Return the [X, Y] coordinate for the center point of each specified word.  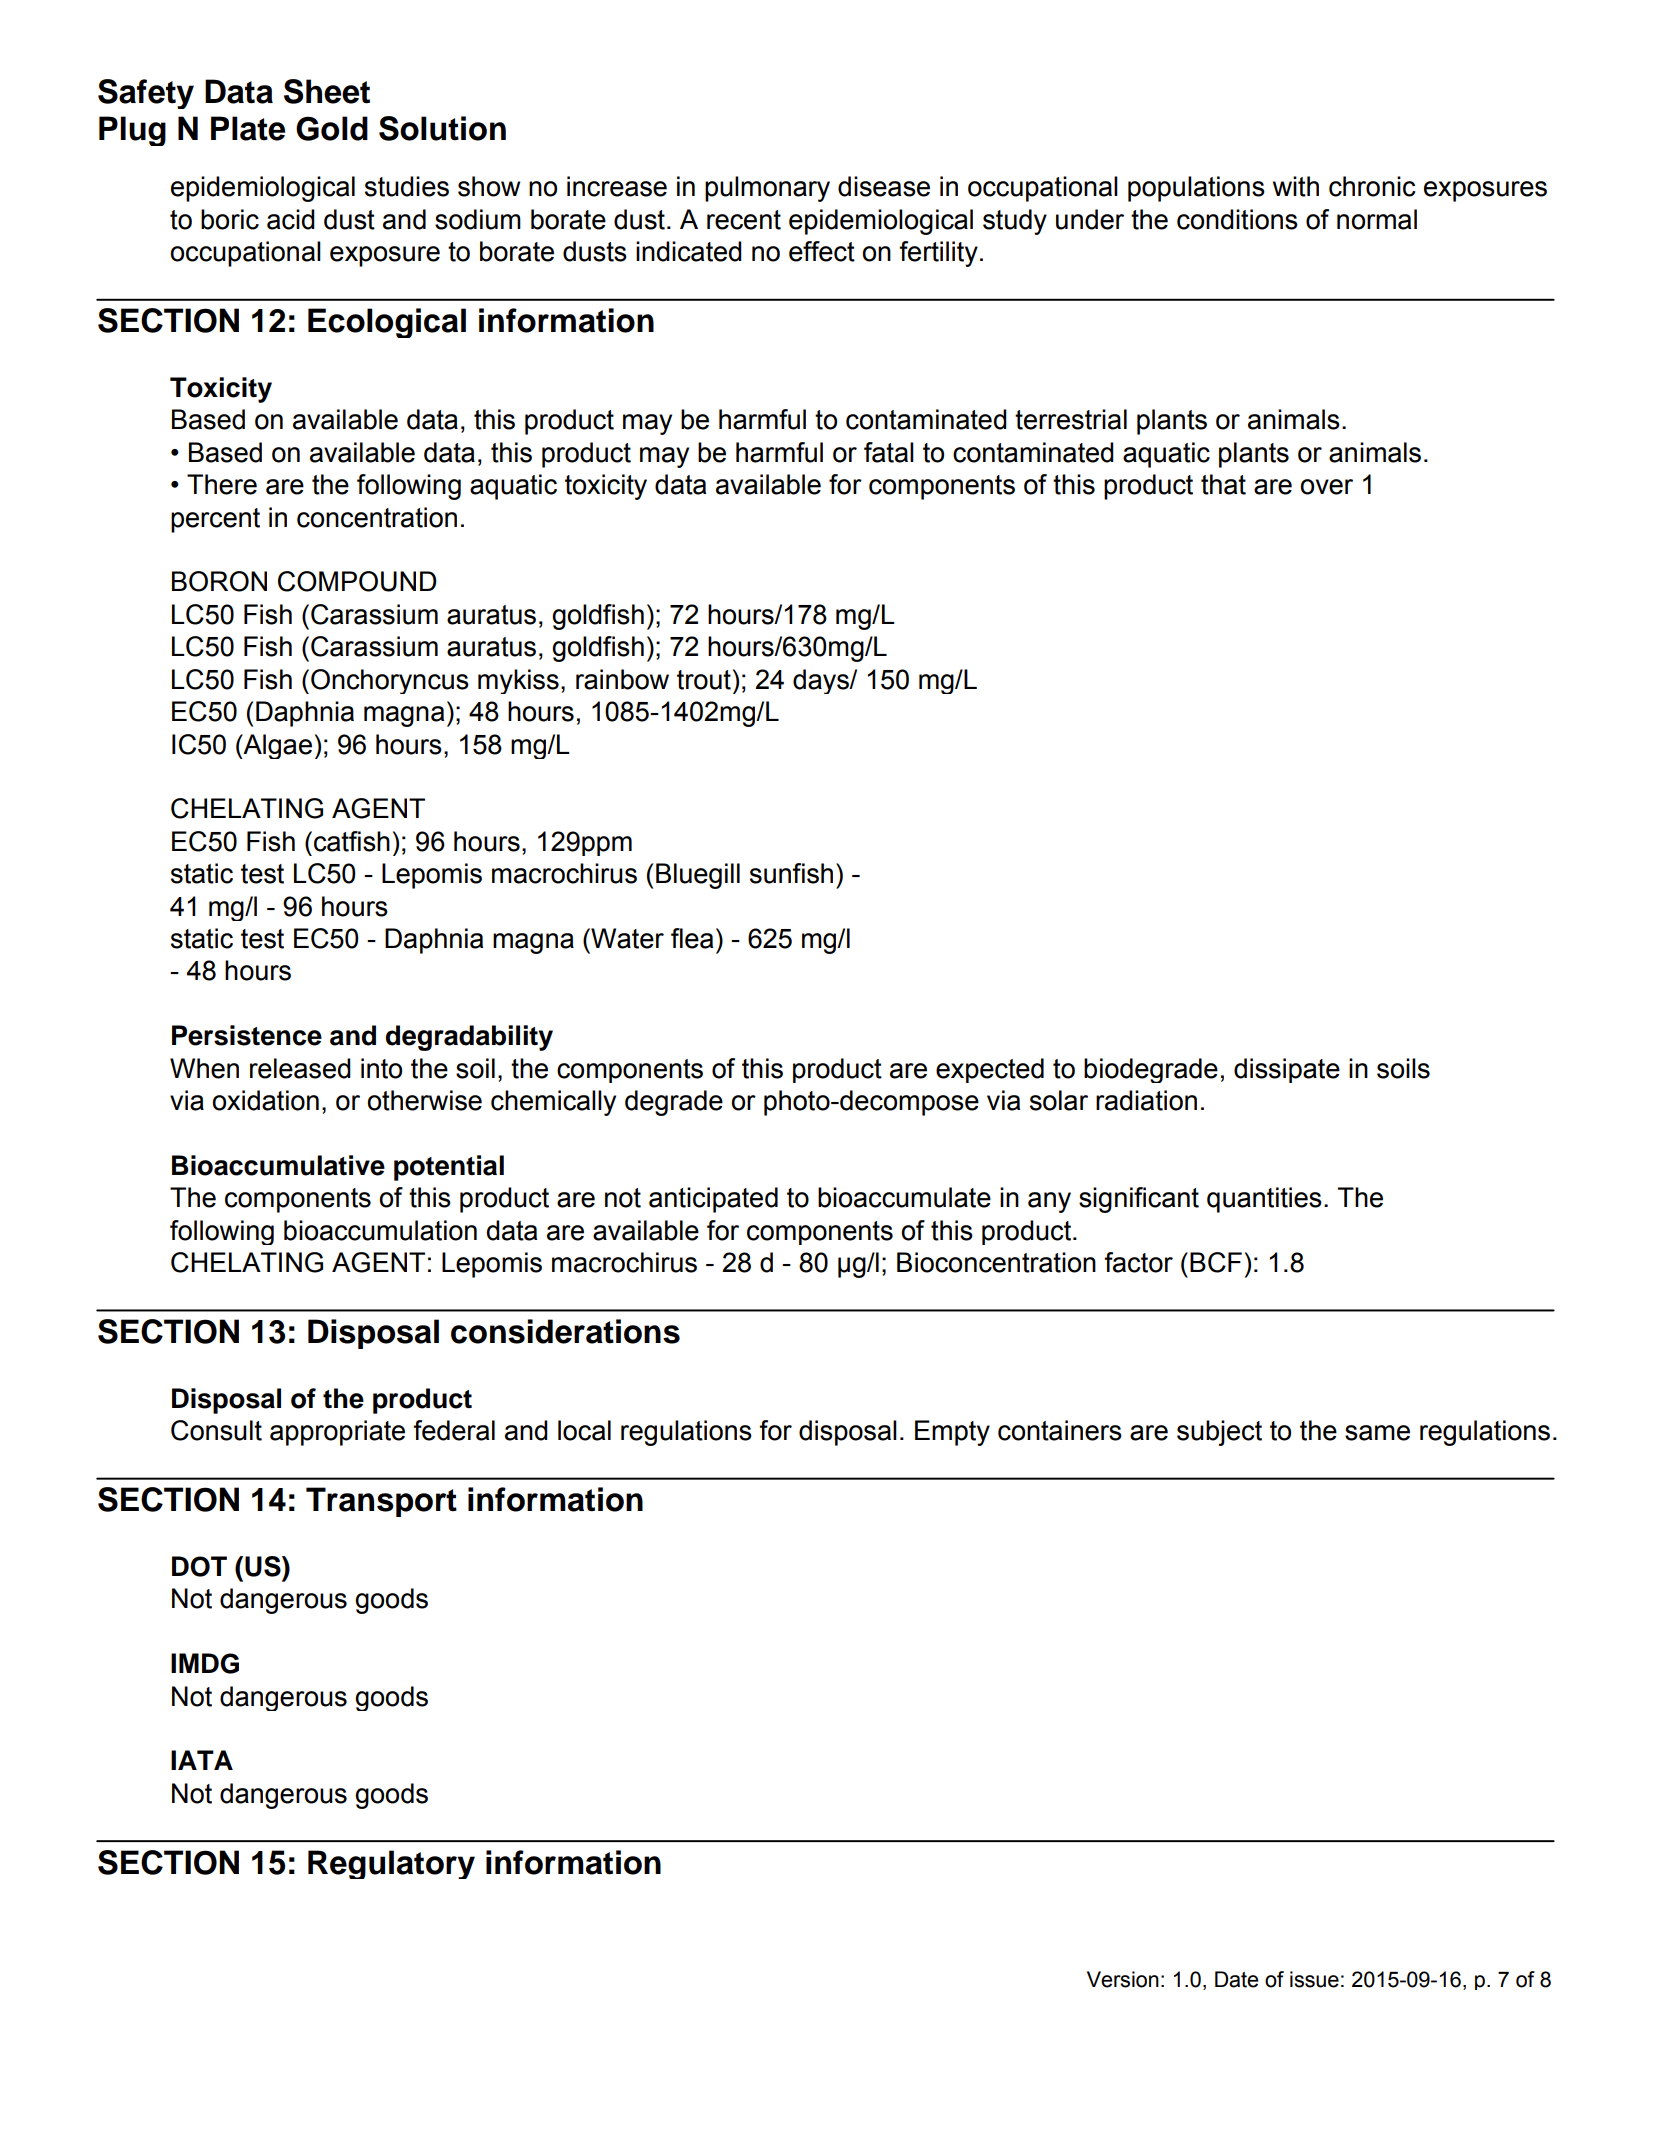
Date [1236, 1979]
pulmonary [767, 189]
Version [1123, 1979]
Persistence [247, 1035]
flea [692, 938]
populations [1196, 189]
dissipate [1287, 1070]
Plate [248, 128]
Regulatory [391, 1864]
